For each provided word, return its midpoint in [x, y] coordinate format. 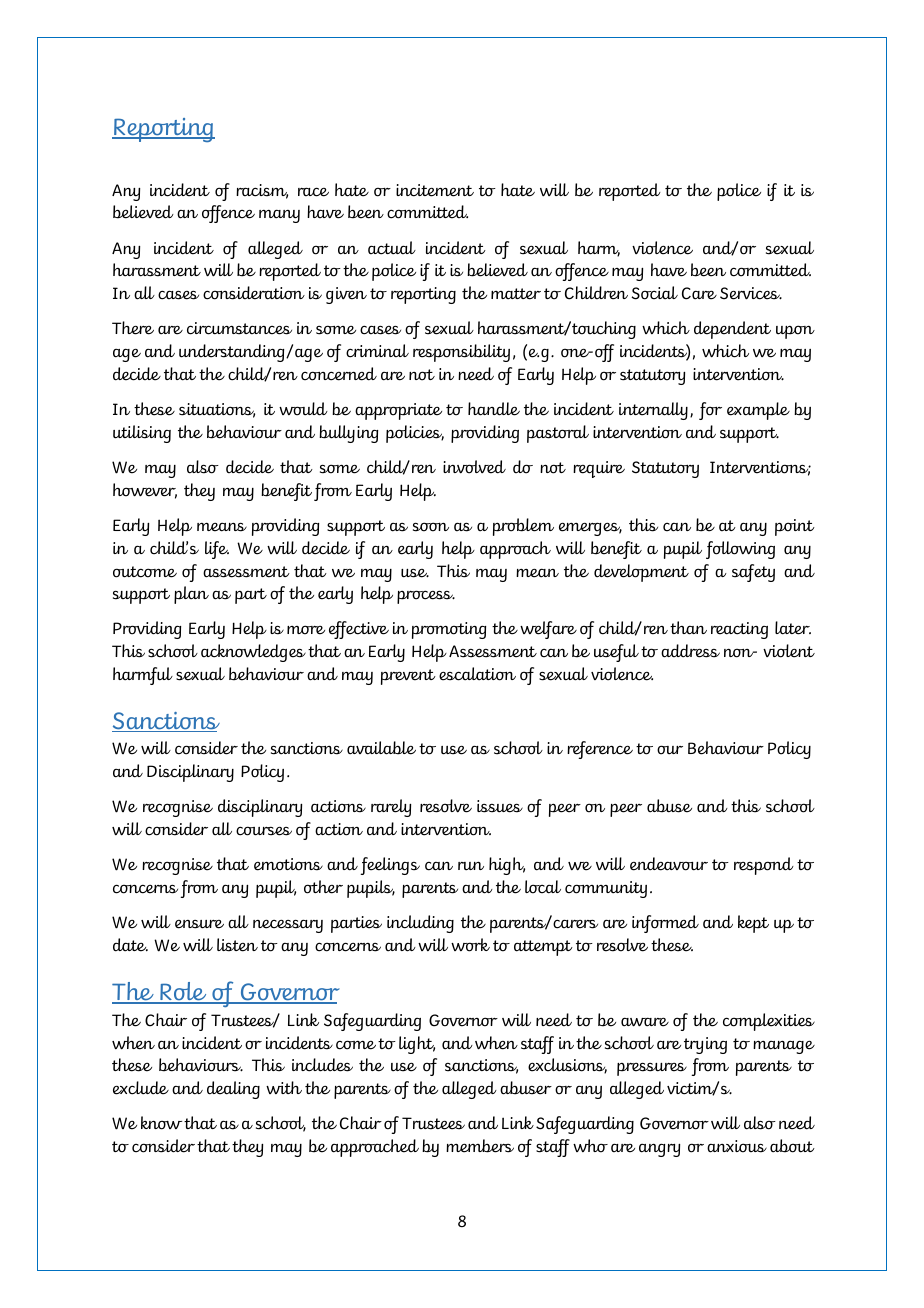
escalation [477, 674]
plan [191, 595]
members [480, 1146]
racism [262, 191]
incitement [435, 190]
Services [751, 293]
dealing [233, 1090]
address [690, 651]
